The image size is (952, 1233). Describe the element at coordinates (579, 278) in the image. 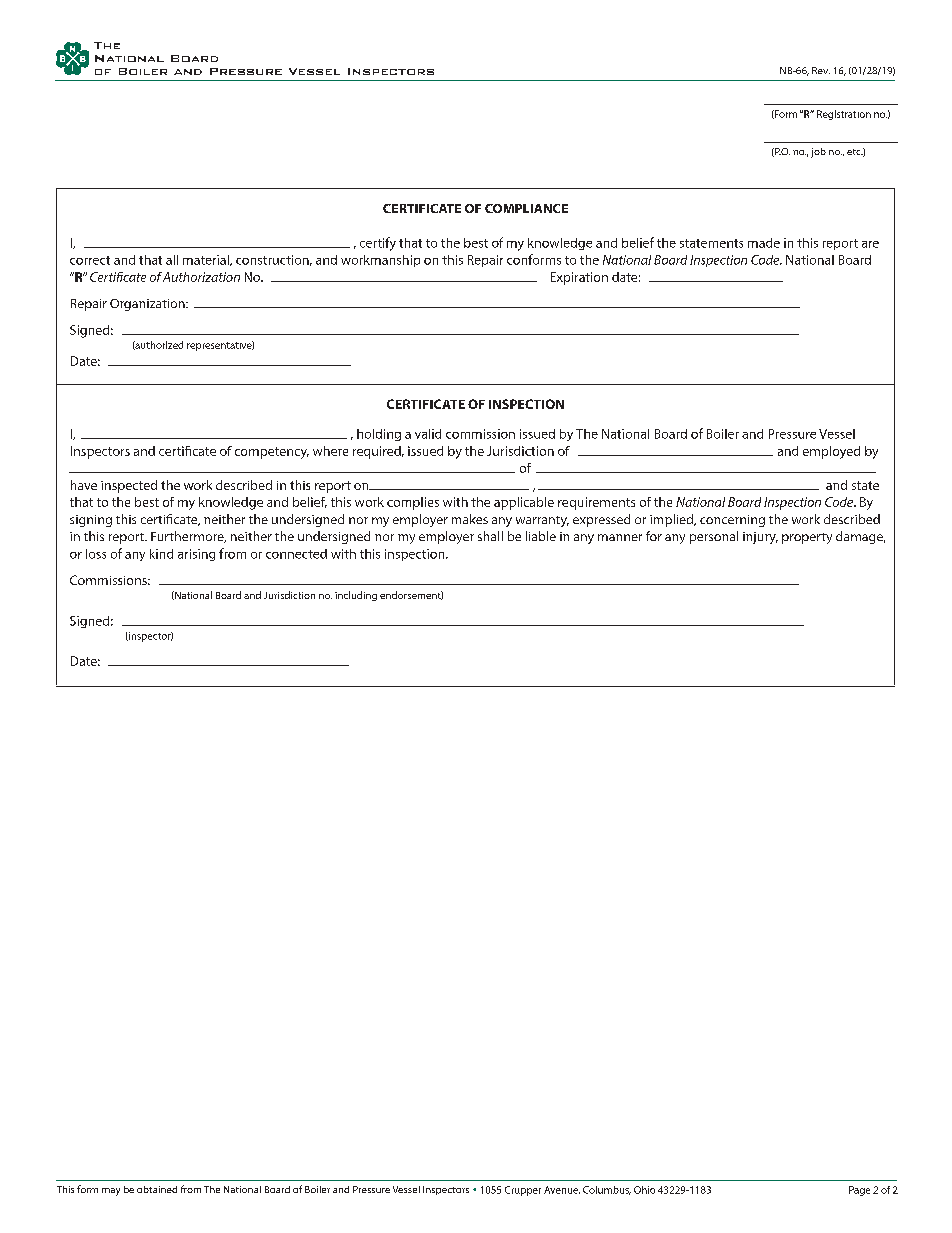

I see `Expiration` at that location.
